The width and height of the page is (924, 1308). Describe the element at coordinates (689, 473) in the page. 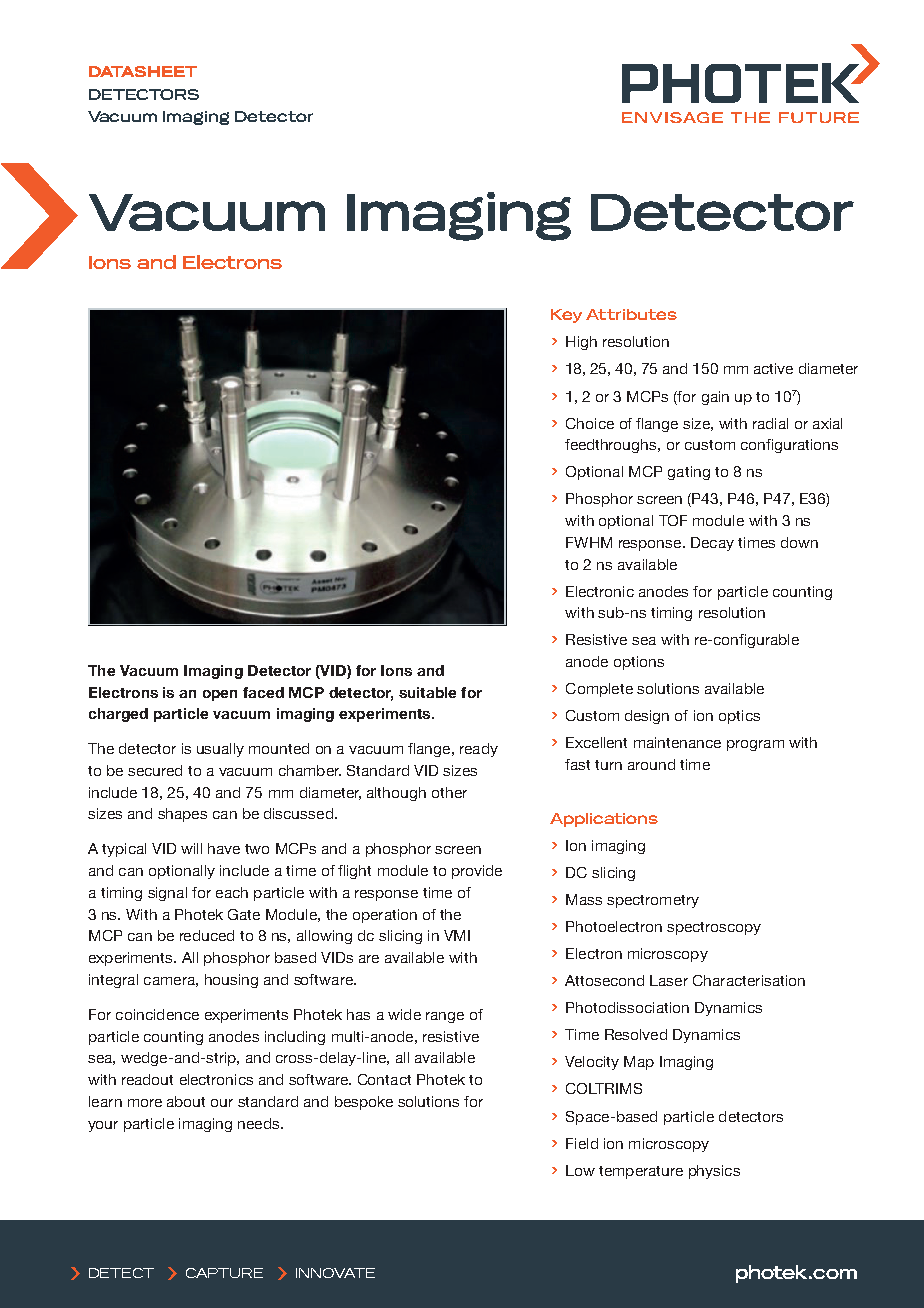

I see `gating` at that location.
